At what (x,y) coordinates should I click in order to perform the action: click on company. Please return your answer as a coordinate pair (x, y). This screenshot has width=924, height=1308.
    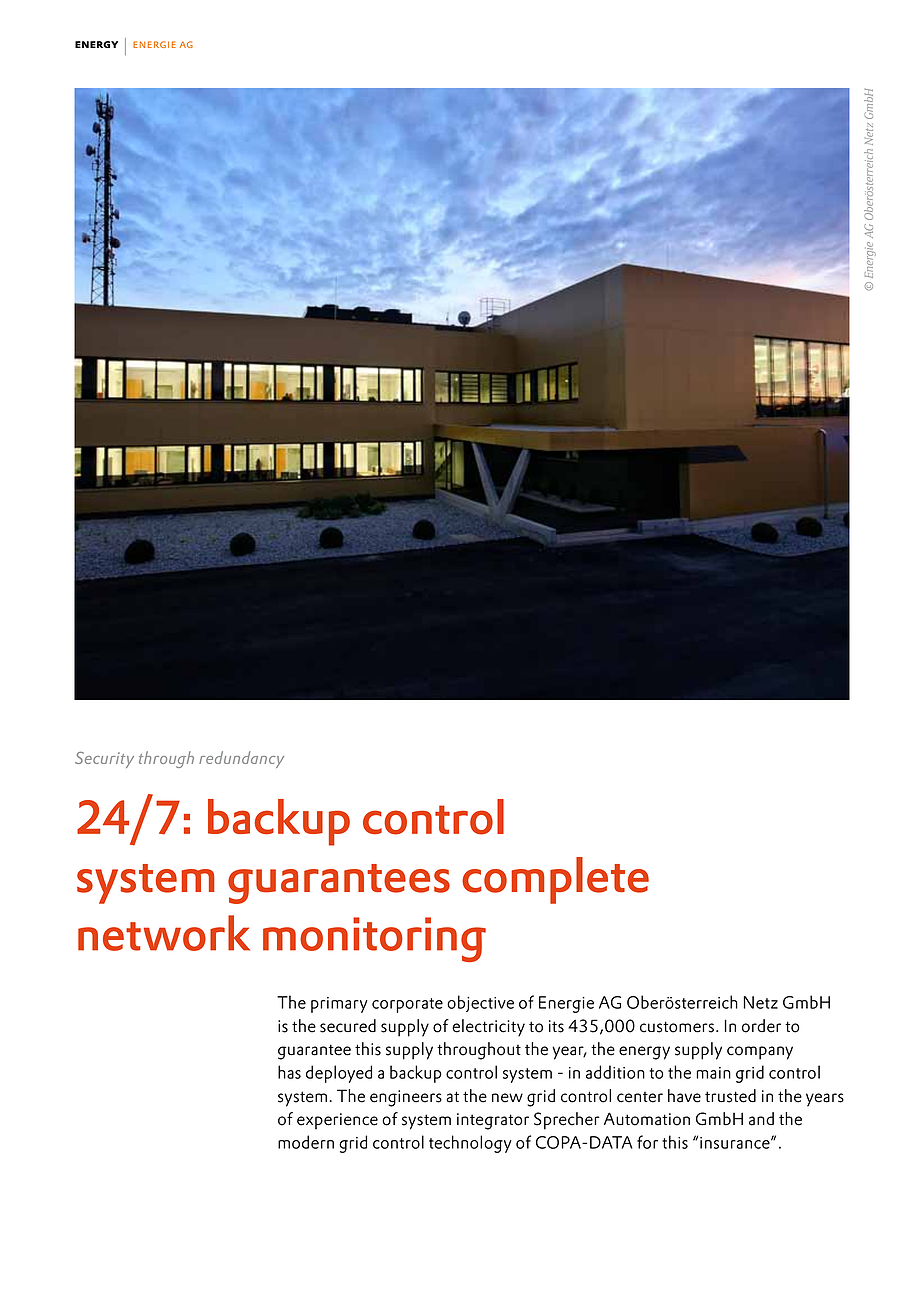
    Looking at the image, I should click on (760, 1053).
